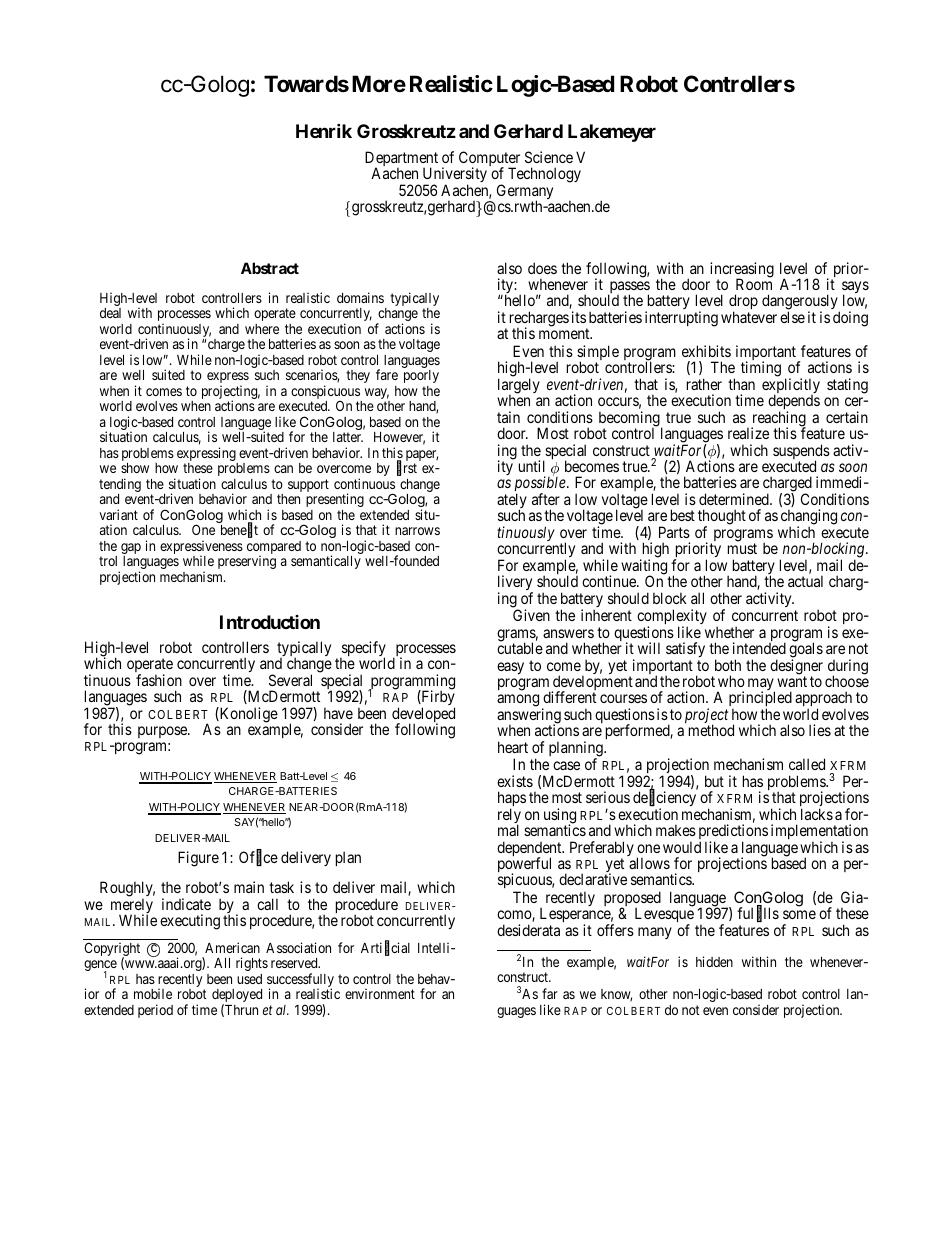 This screenshot has width=952, height=1233. Describe the element at coordinates (489, 160) in the screenshot. I see `Computer` at that location.
